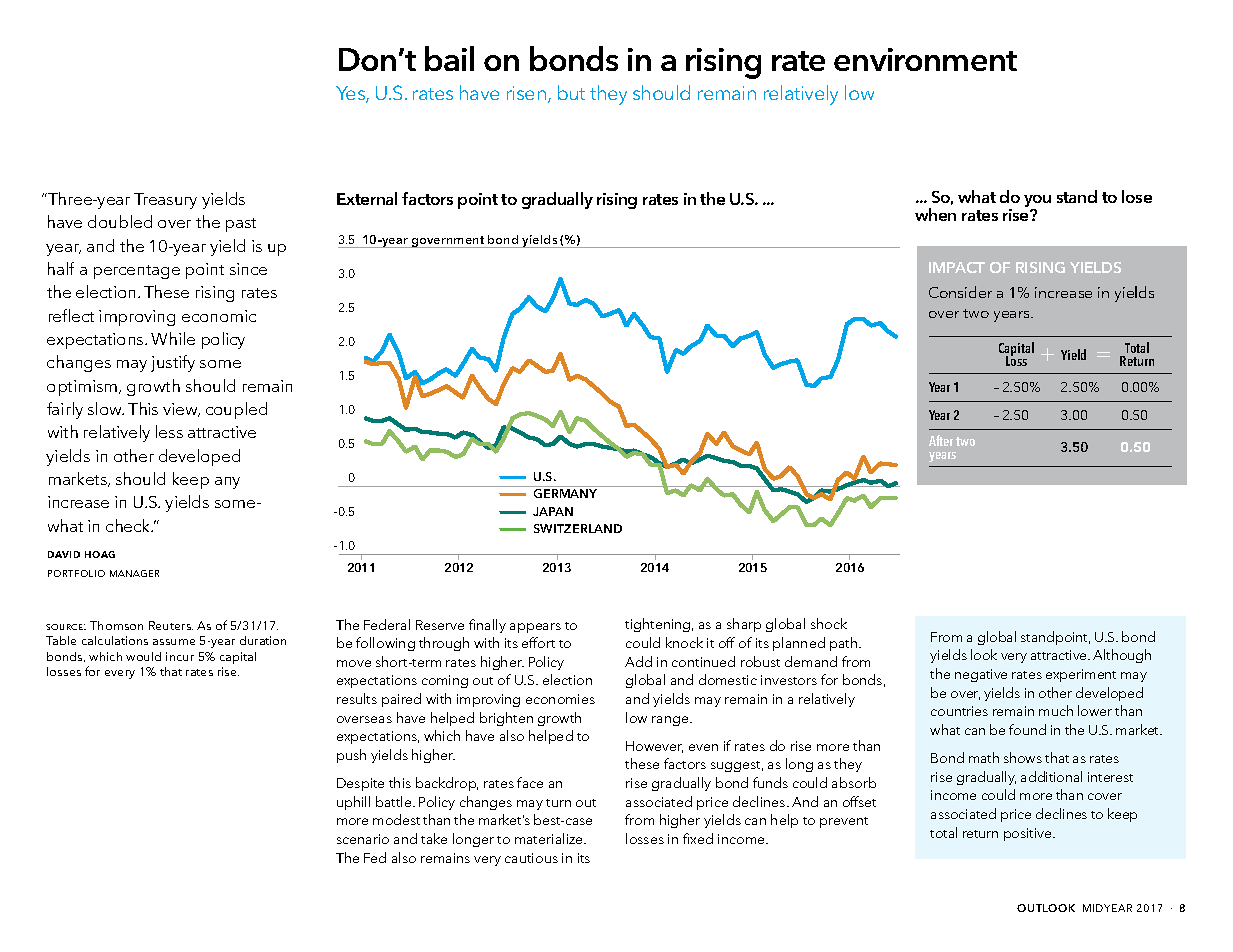  I want to click on While, so click(173, 338).
